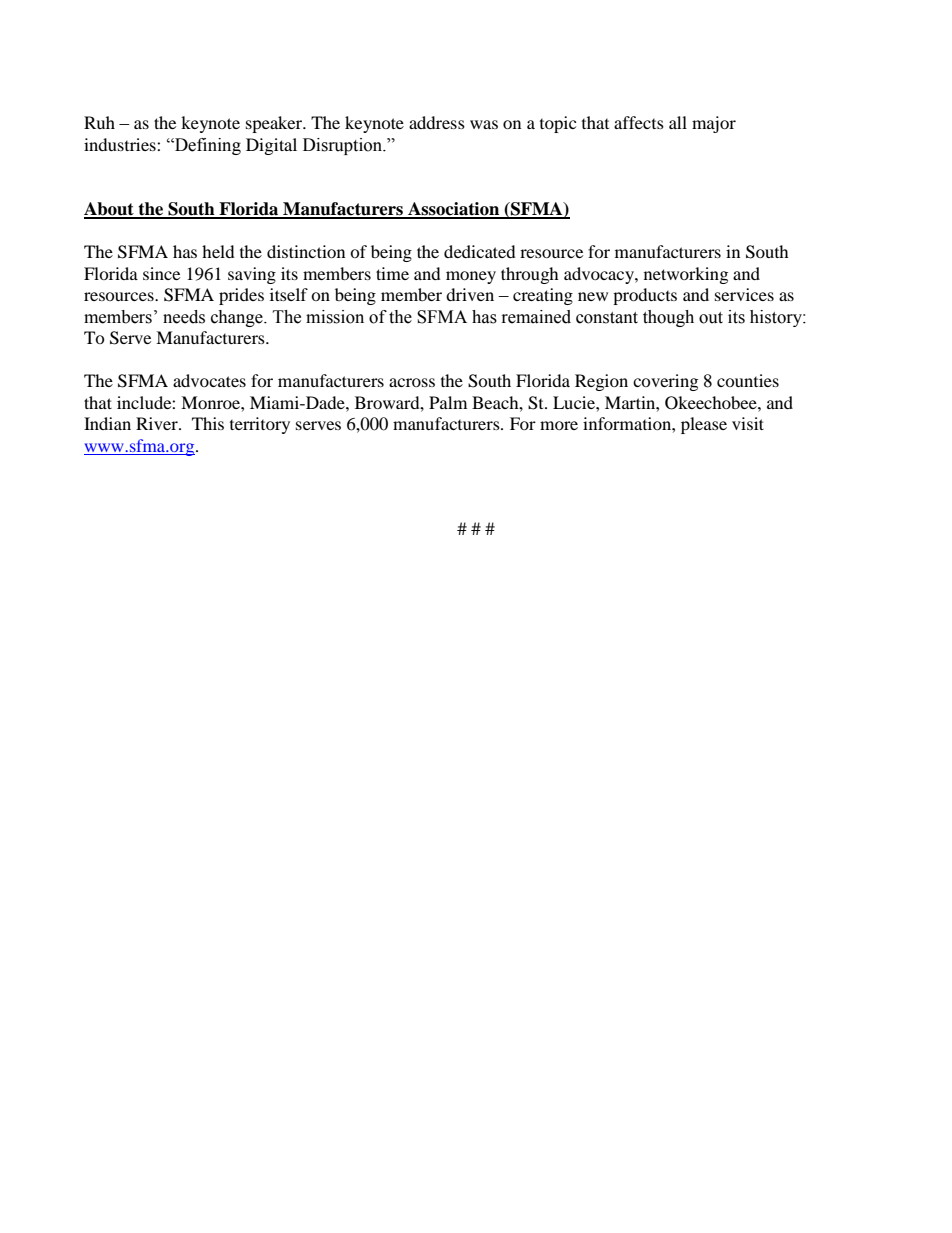 The width and height of the screenshot is (952, 1233). What do you see at coordinates (110, 210) in the screenshot?
I see `About` at bounding box center [110, 210].
